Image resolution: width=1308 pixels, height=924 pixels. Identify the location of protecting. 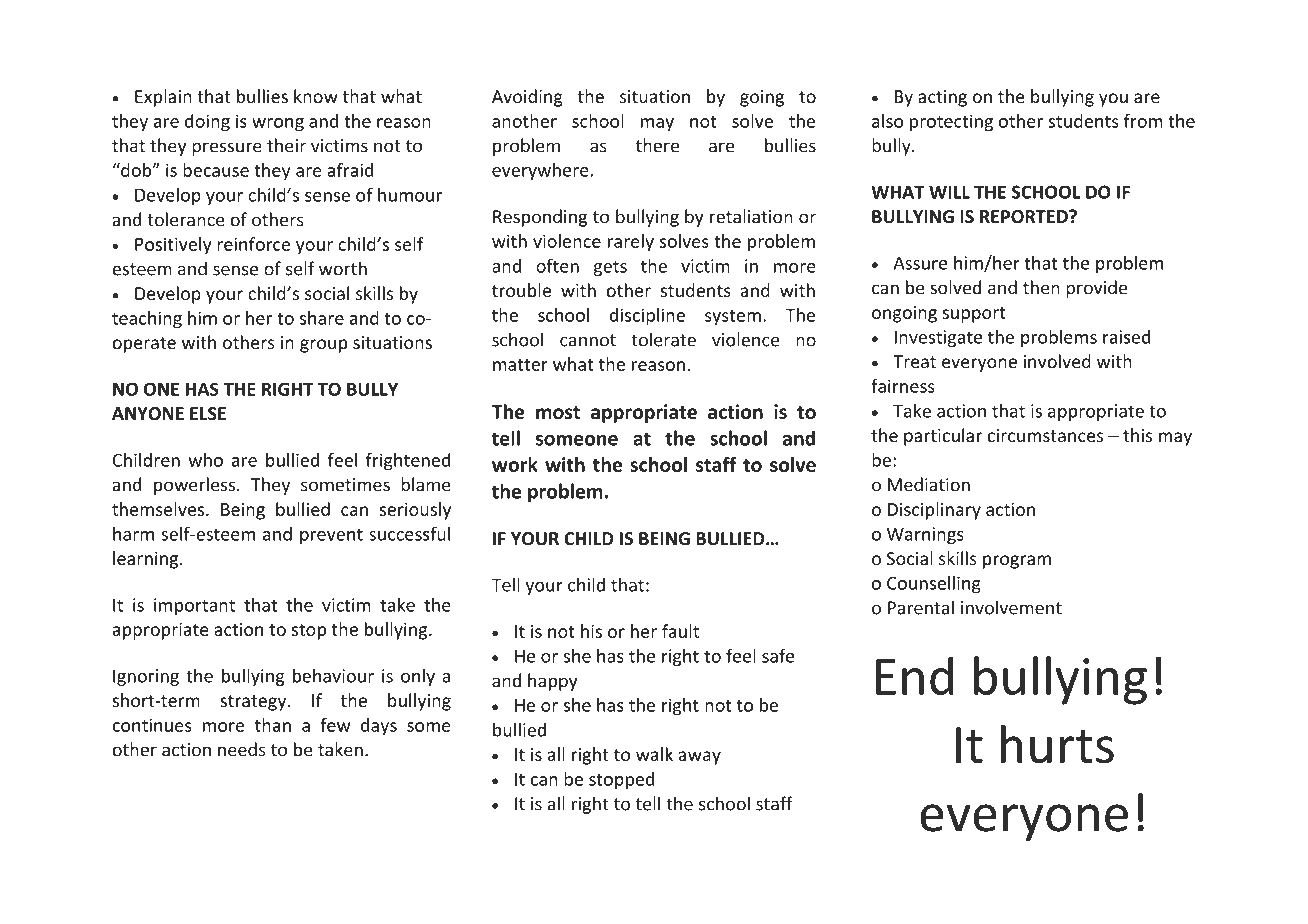
(951, 123).
